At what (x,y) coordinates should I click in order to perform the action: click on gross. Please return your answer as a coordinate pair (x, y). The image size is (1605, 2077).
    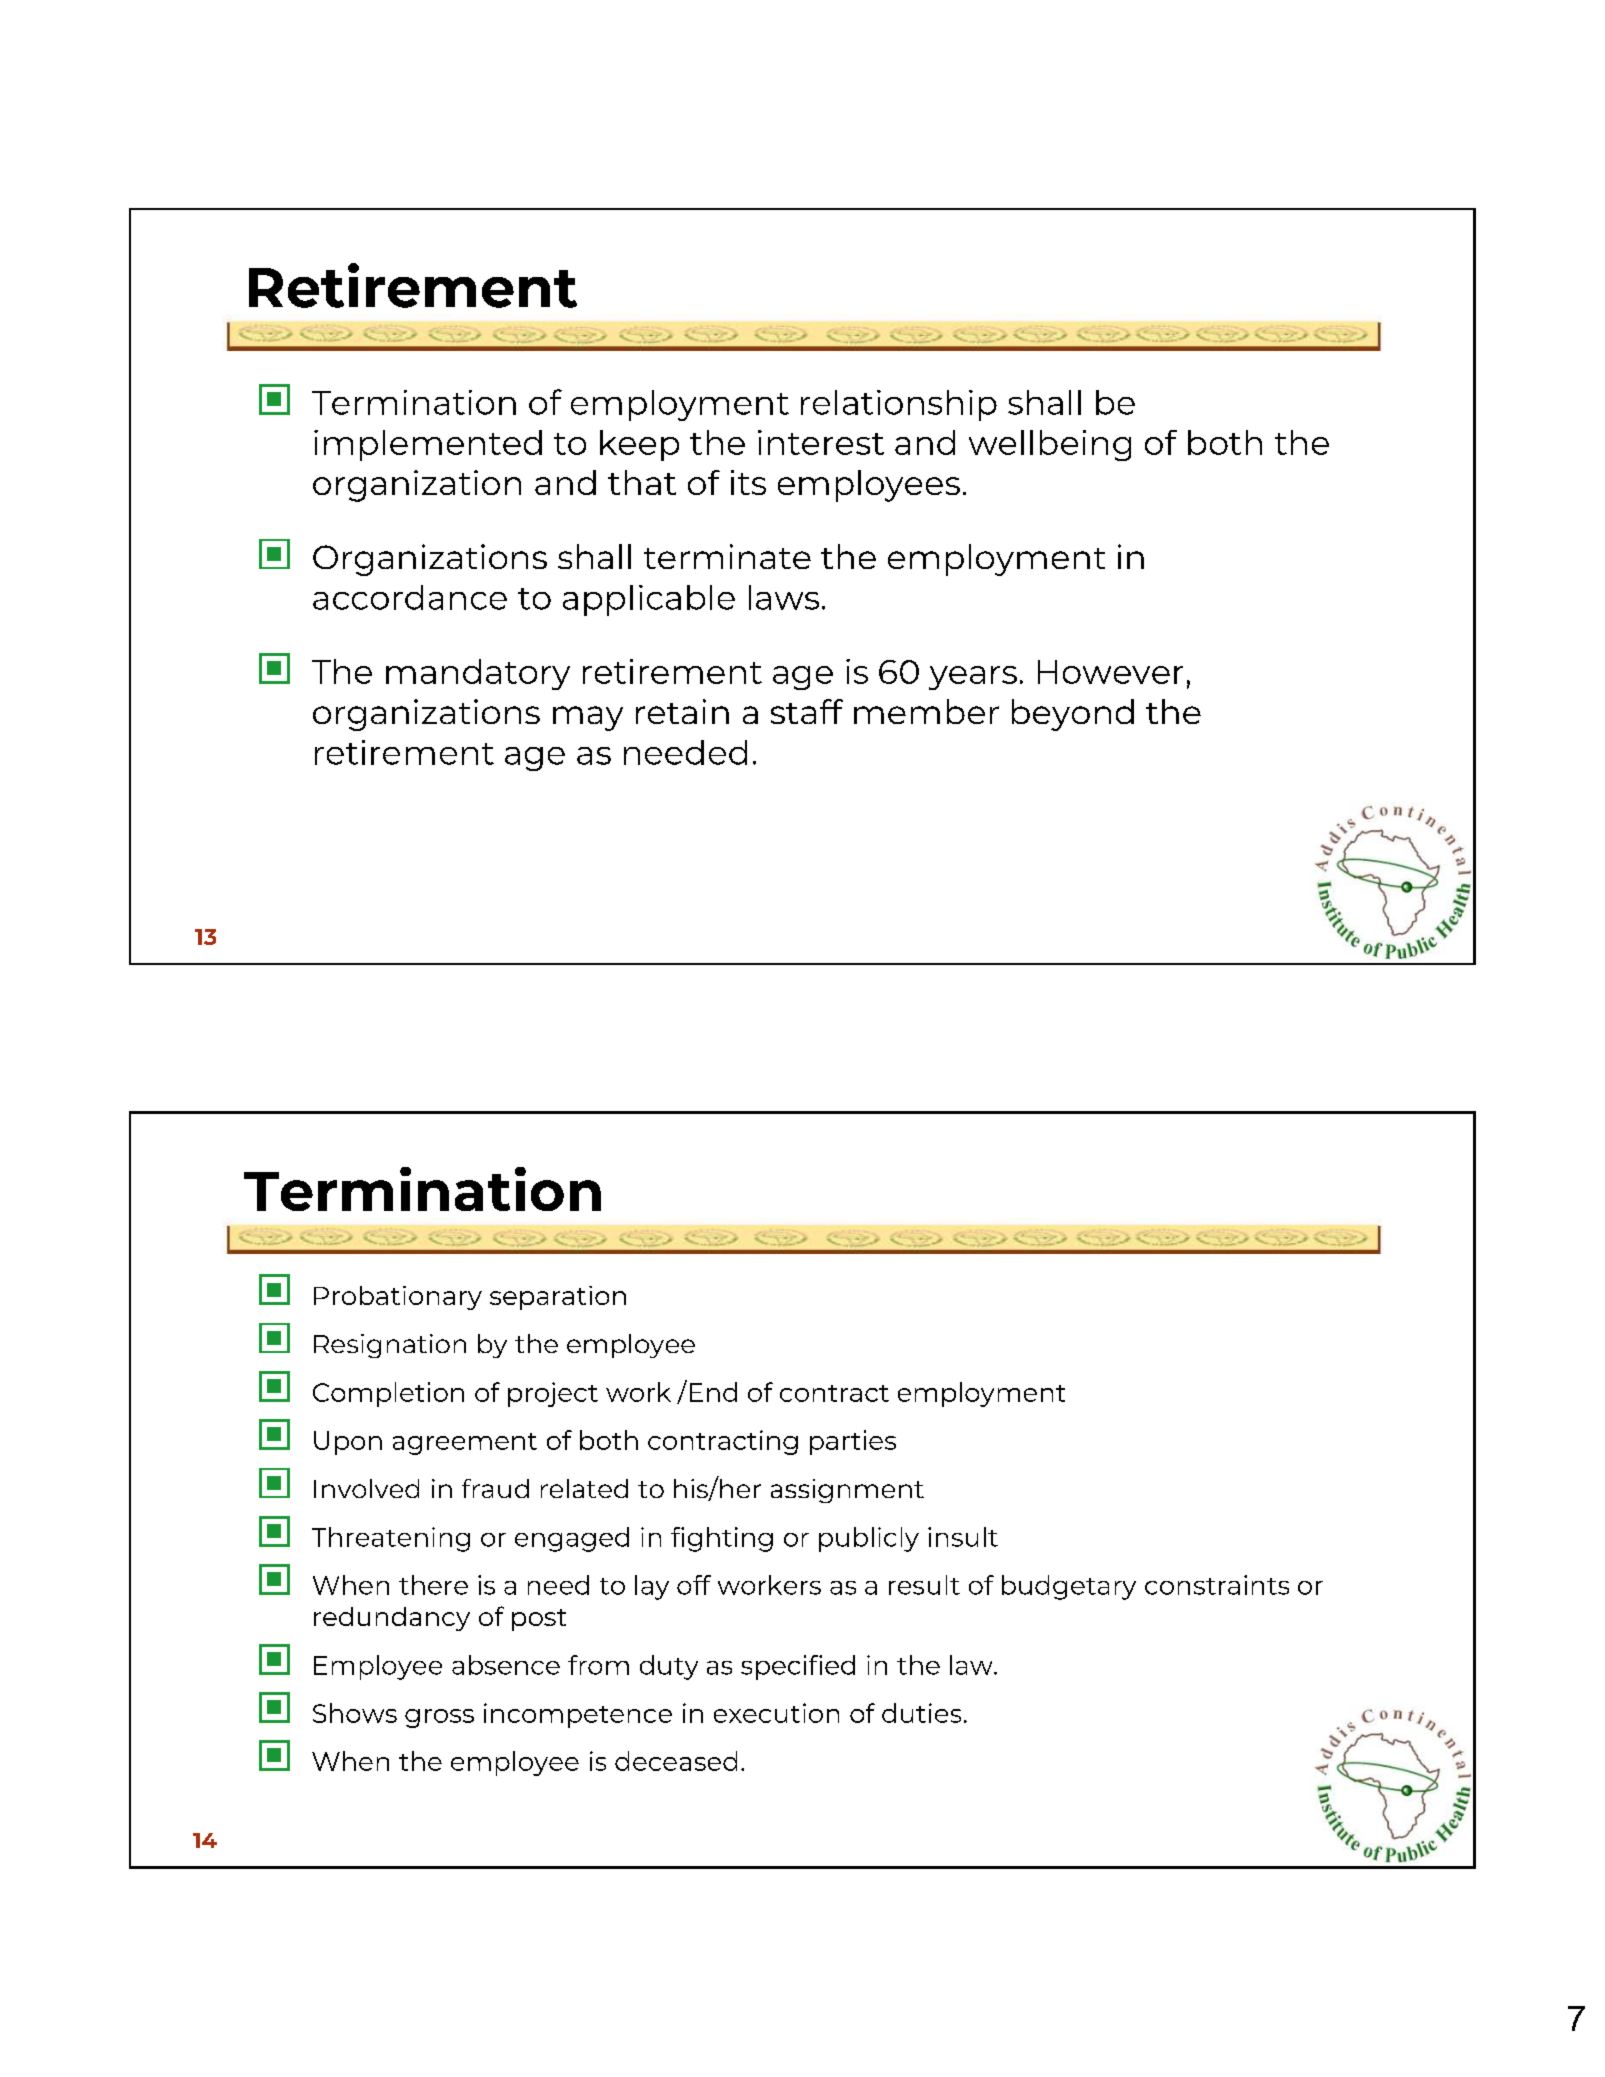
    Looking at the image, I should click on (439, 1718).
